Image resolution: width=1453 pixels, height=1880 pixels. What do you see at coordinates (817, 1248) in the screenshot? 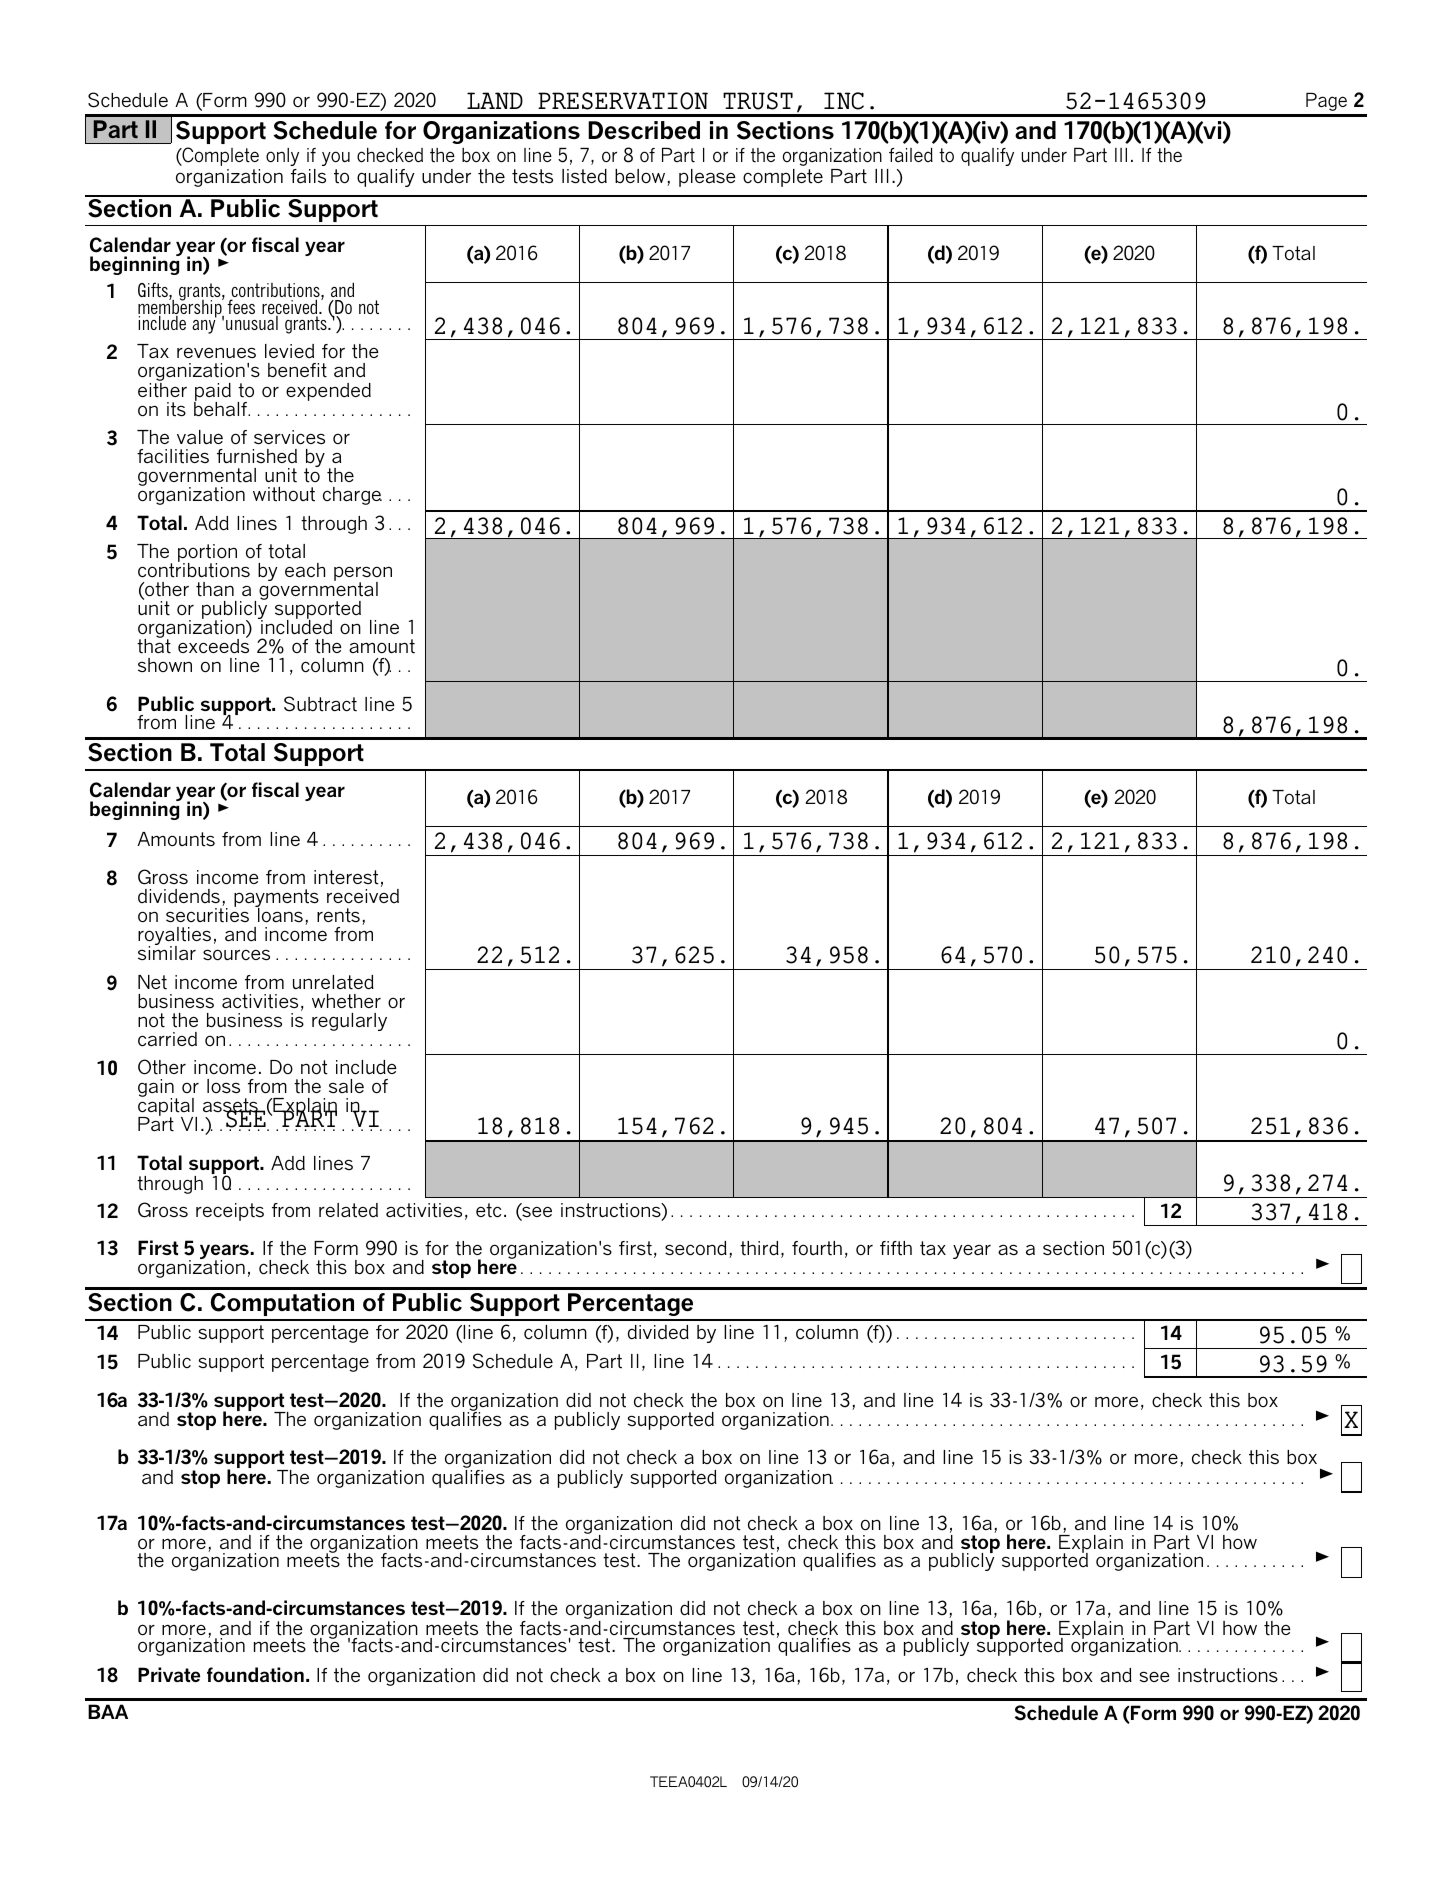
I see `fourth` at bounding box center [817, 1248].
